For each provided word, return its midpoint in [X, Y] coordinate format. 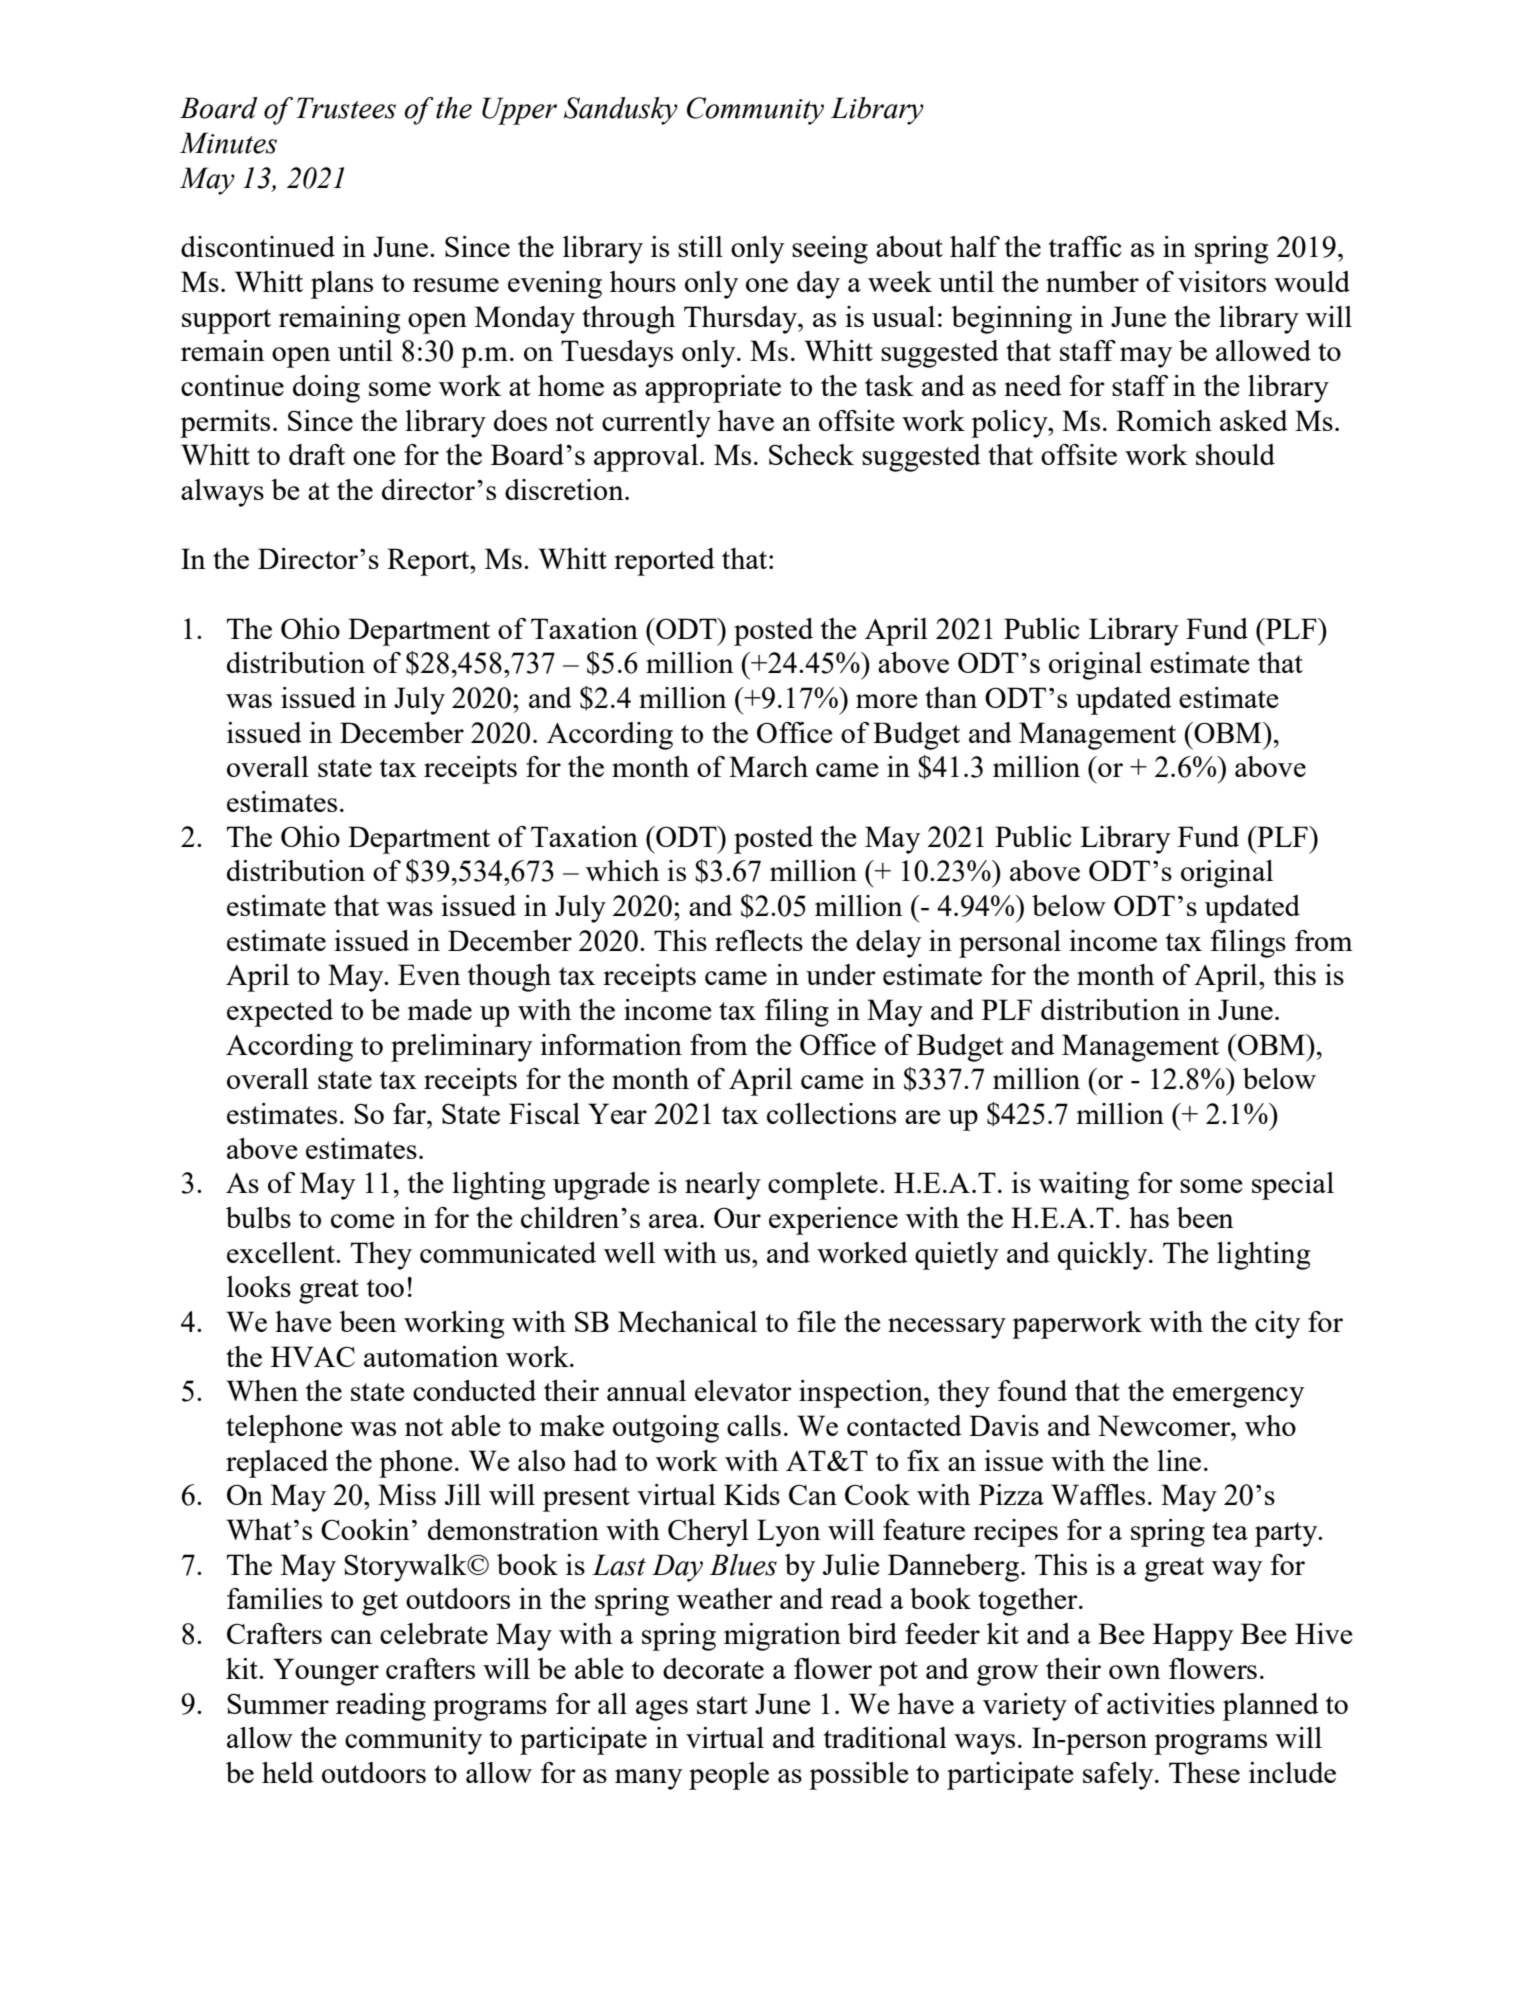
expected [280, 1013]
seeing [830, 250]
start [722, 1705]
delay [888, 944]
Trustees [346, 108]
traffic [1085, 246]
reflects [759, 940]
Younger [326, 1672]
